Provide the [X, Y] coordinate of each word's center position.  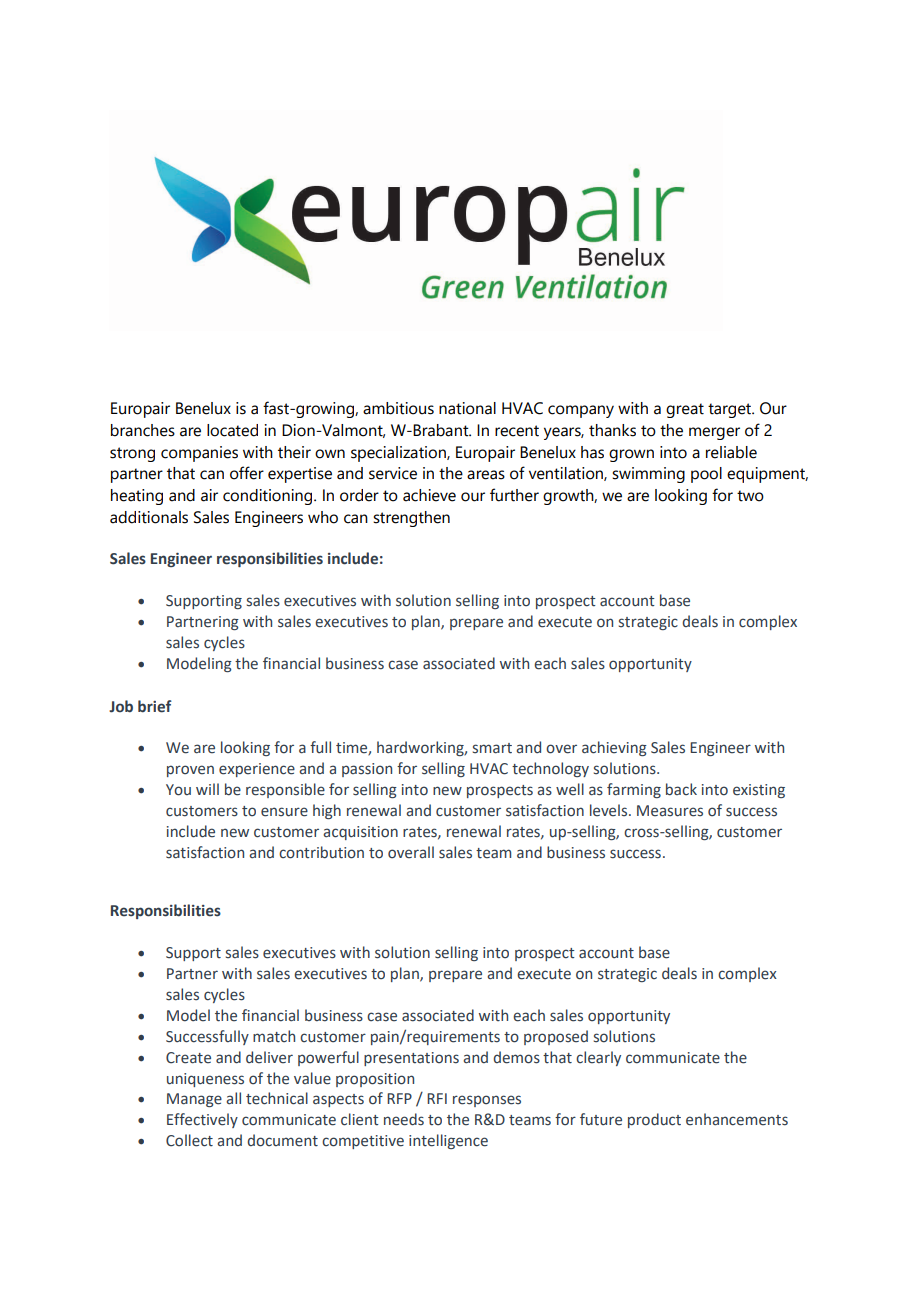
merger [714, 433]
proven [190, 771]
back [681, 789]
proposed [556, 1037]
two [750, 496]
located [232, 430]
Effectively [202, 1120]
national [467, 408]
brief [155, 706]
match [274, 1036]
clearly [598, 1058]
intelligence [448, 1141]
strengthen [411, 519]
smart [492, 748]
